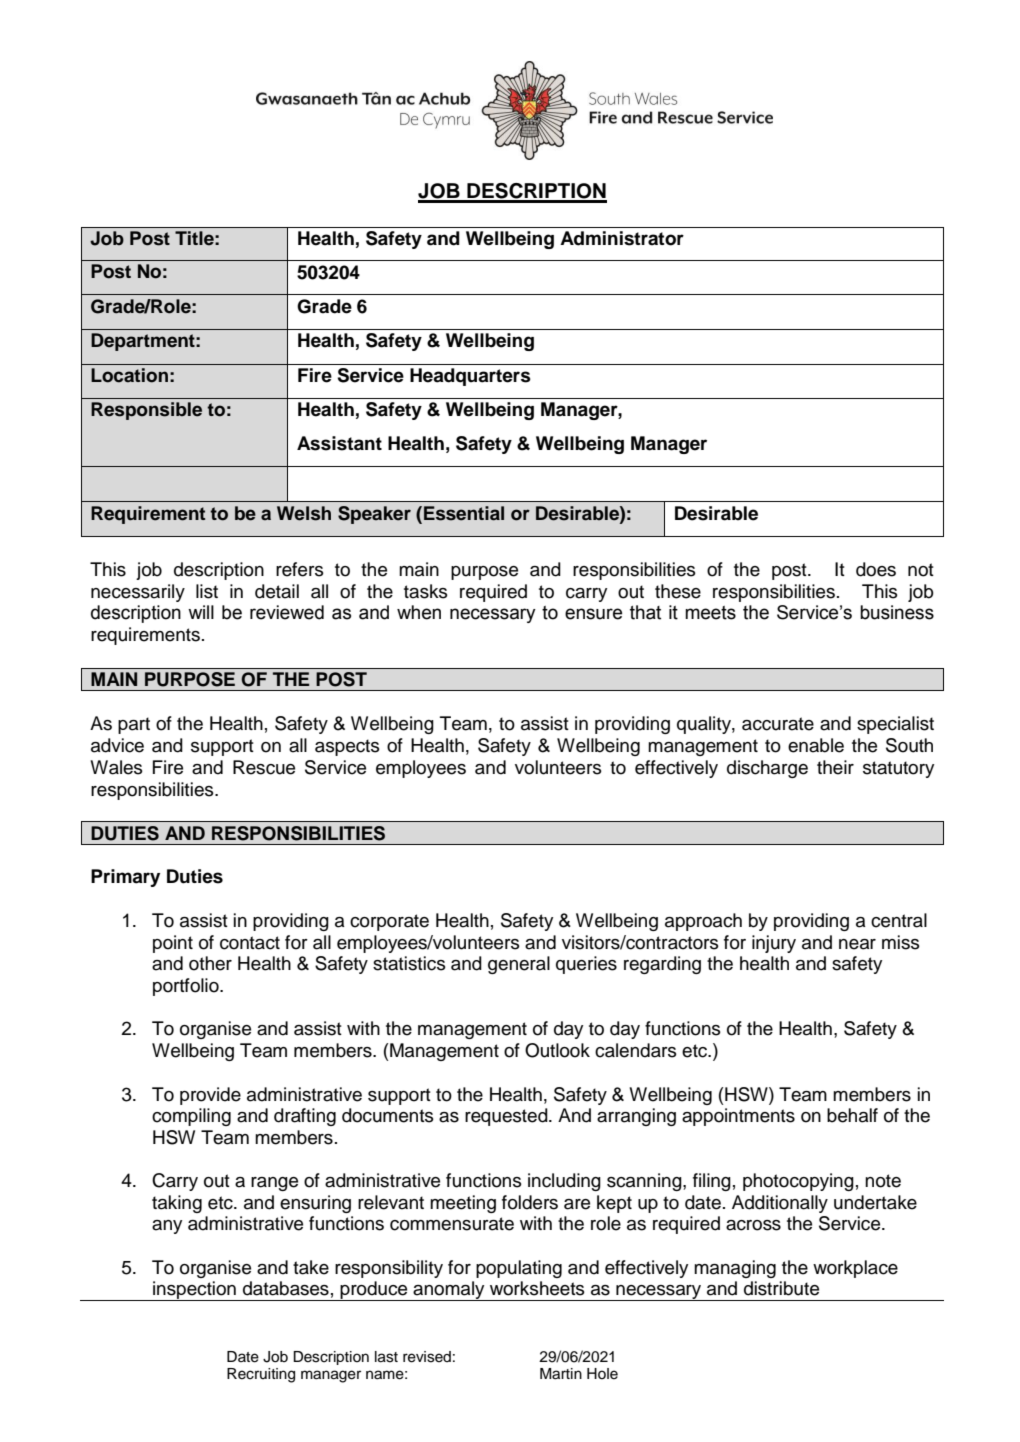 This image has width=1020, height=1442. I want to click on business, so click(897, 612).
